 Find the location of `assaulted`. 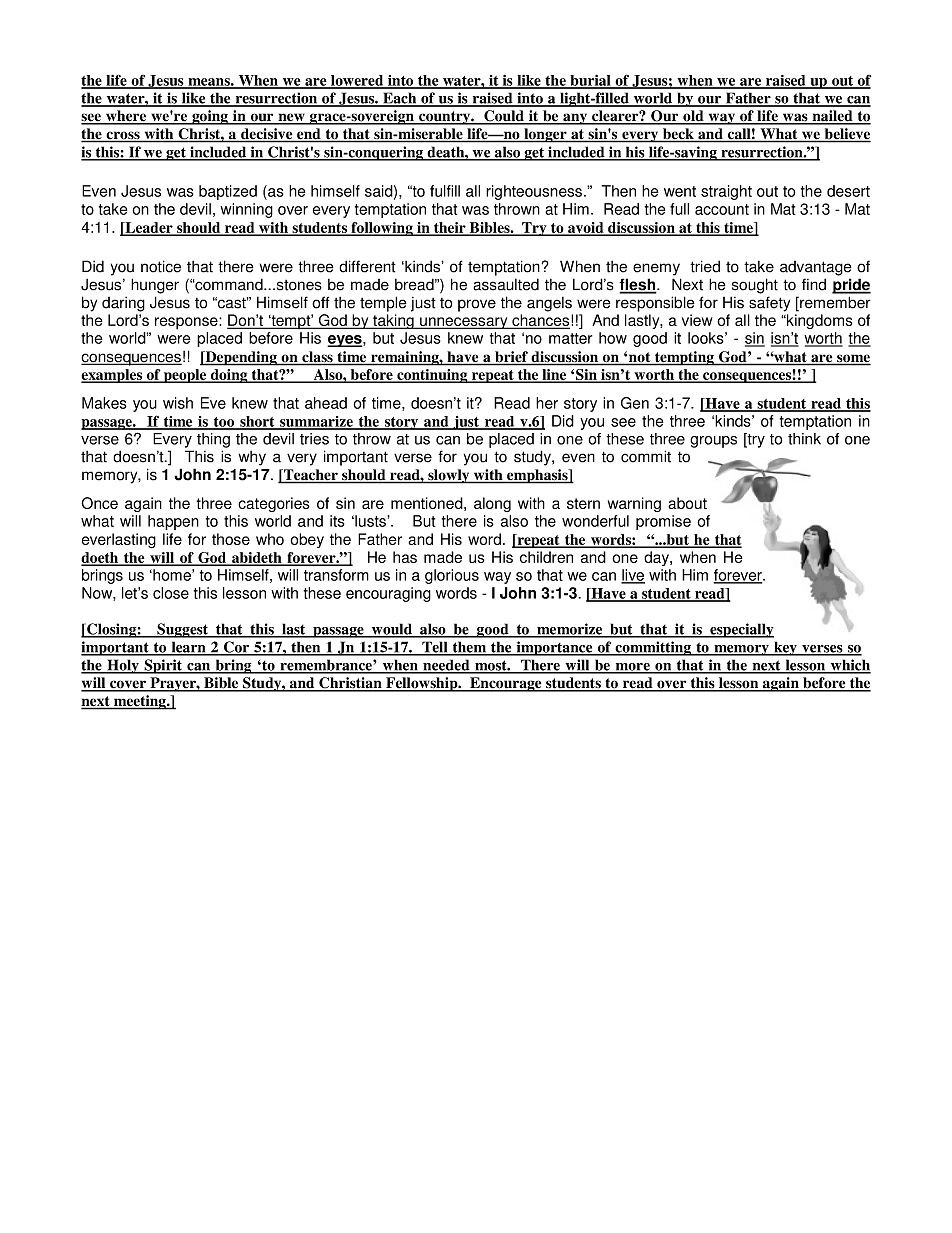

assaulted is located at coordinates (506, 284).
